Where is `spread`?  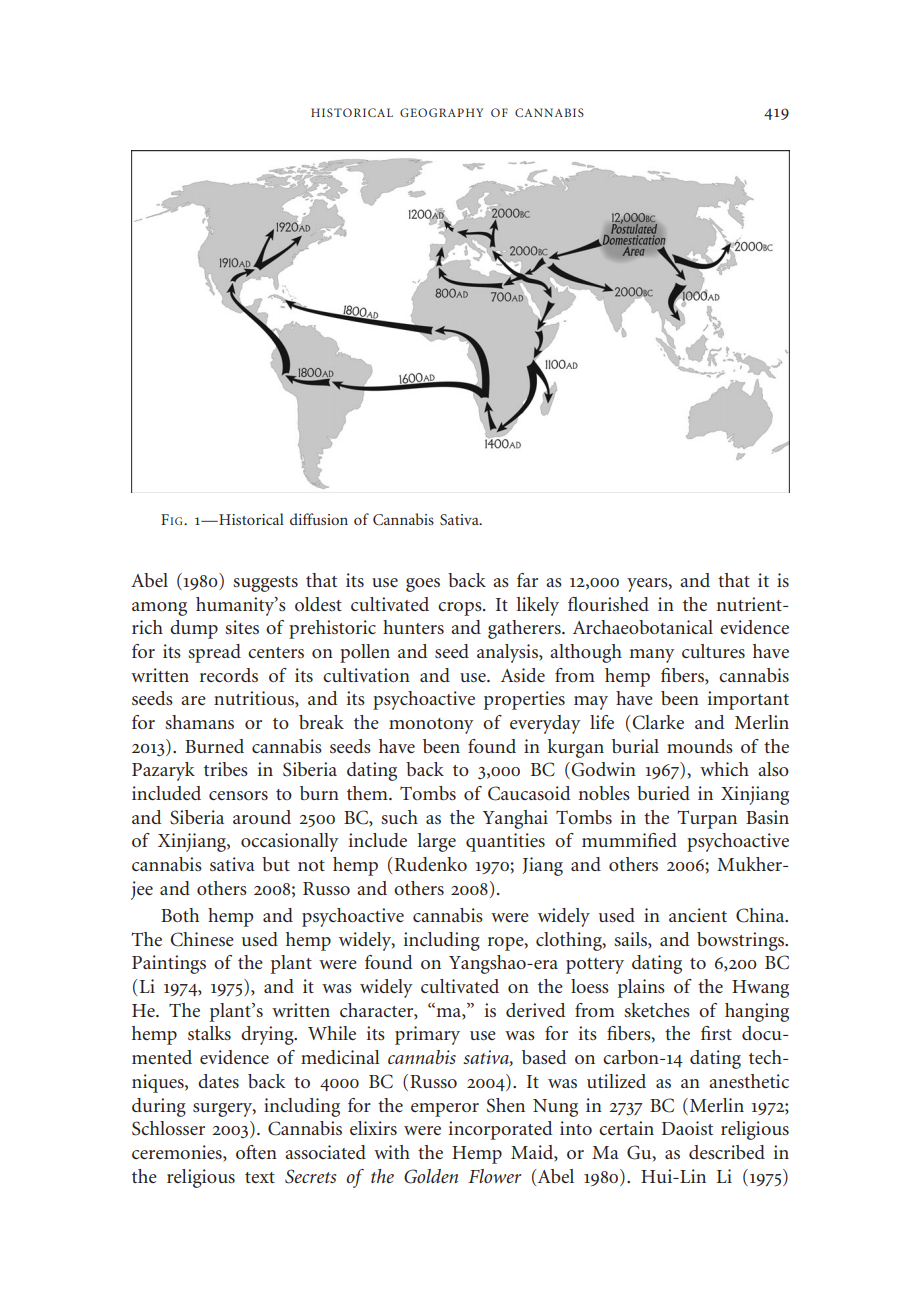
spread is located at coordinates (214, 653).
